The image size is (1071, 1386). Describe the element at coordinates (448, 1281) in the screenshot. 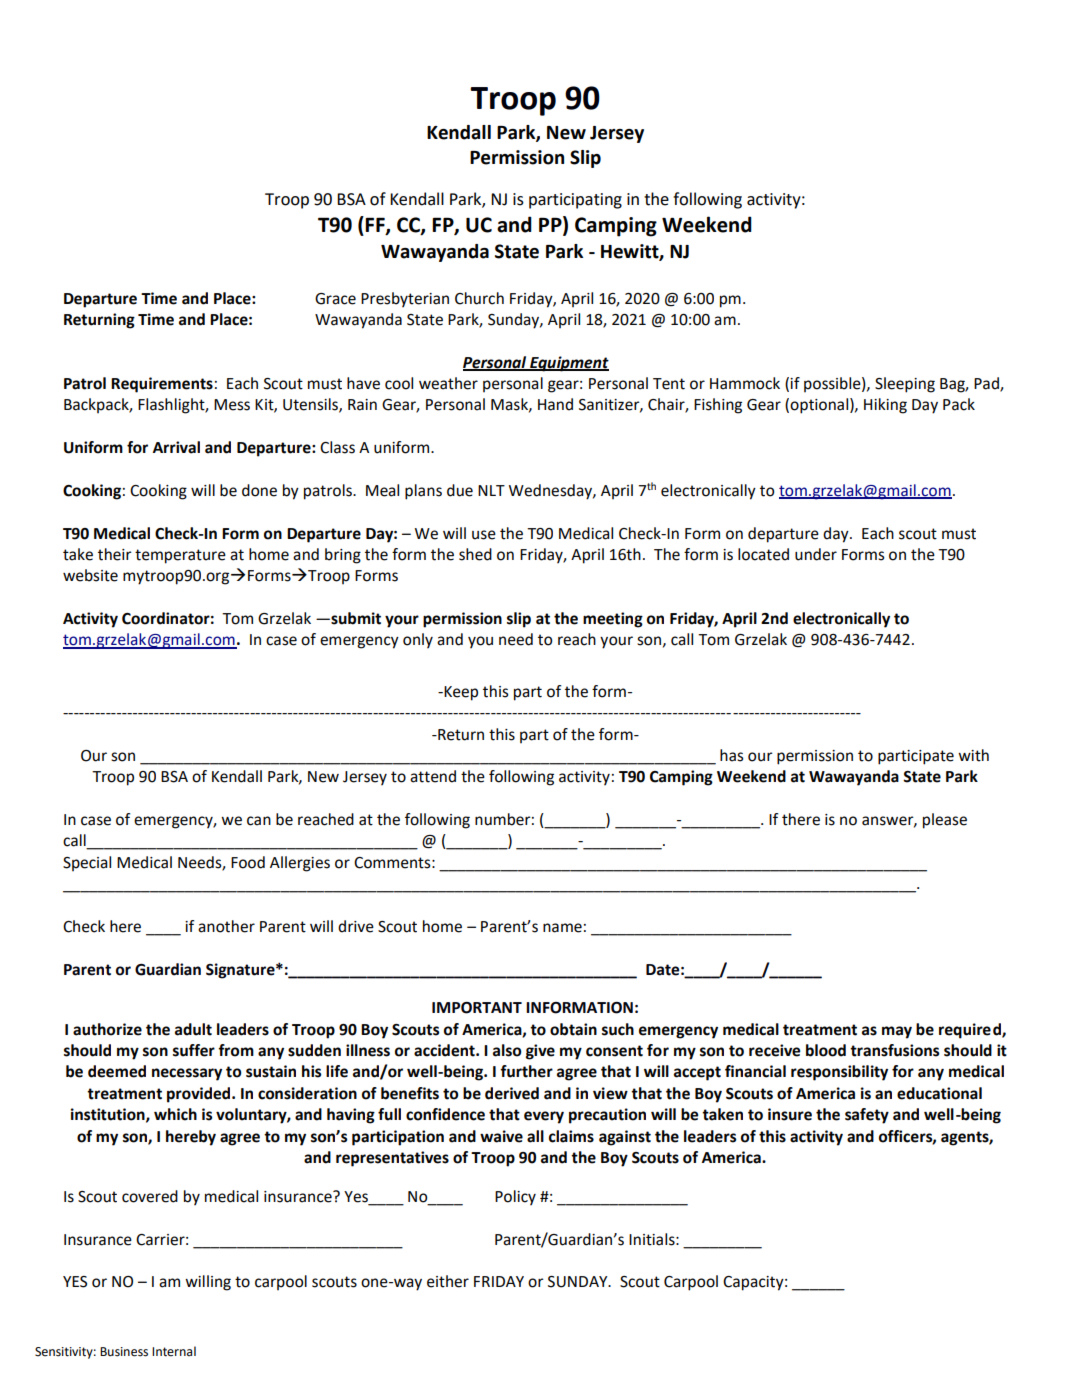

I see `either` at that location.
